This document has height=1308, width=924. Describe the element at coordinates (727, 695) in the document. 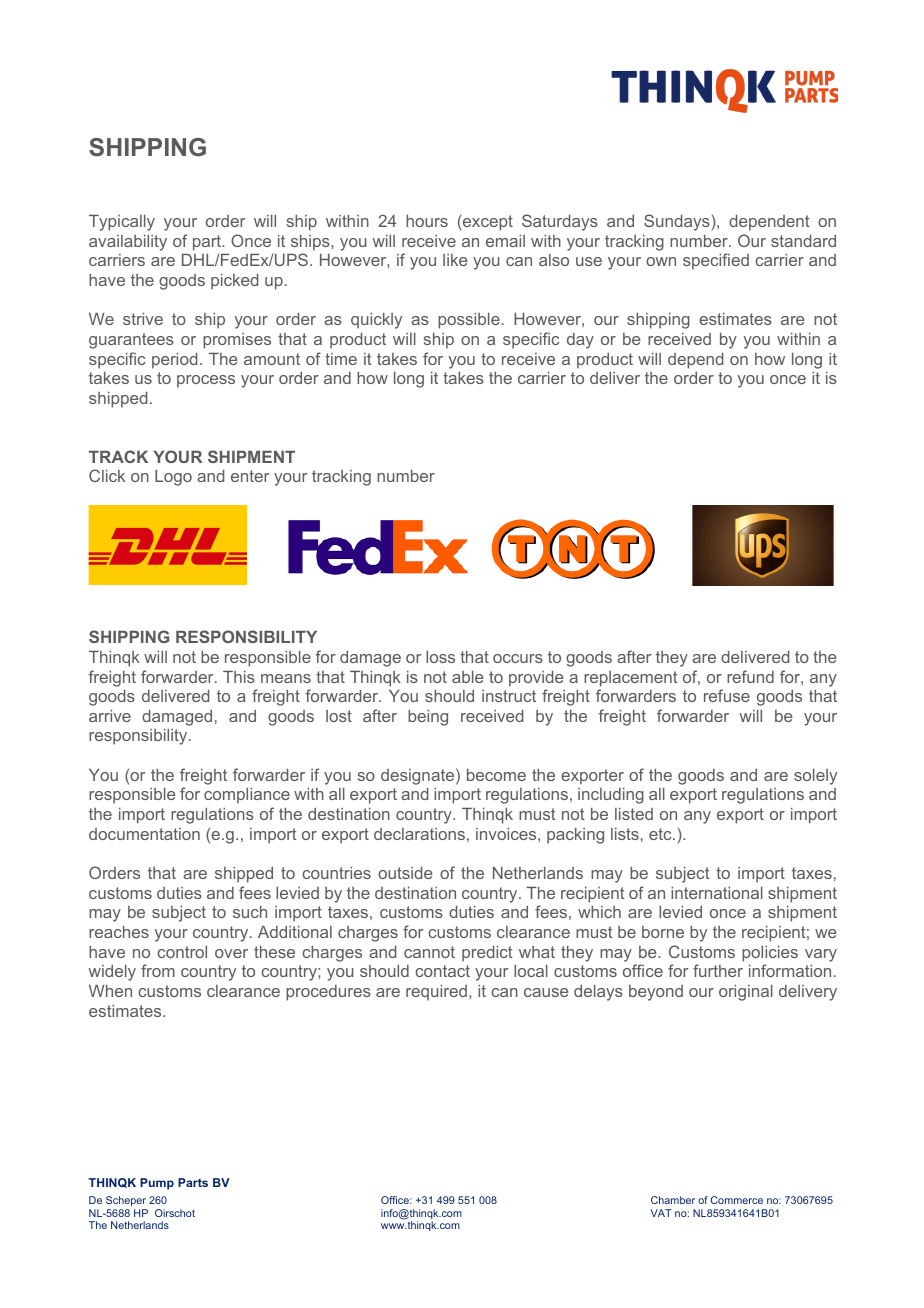

I see `refuse` at that location.
